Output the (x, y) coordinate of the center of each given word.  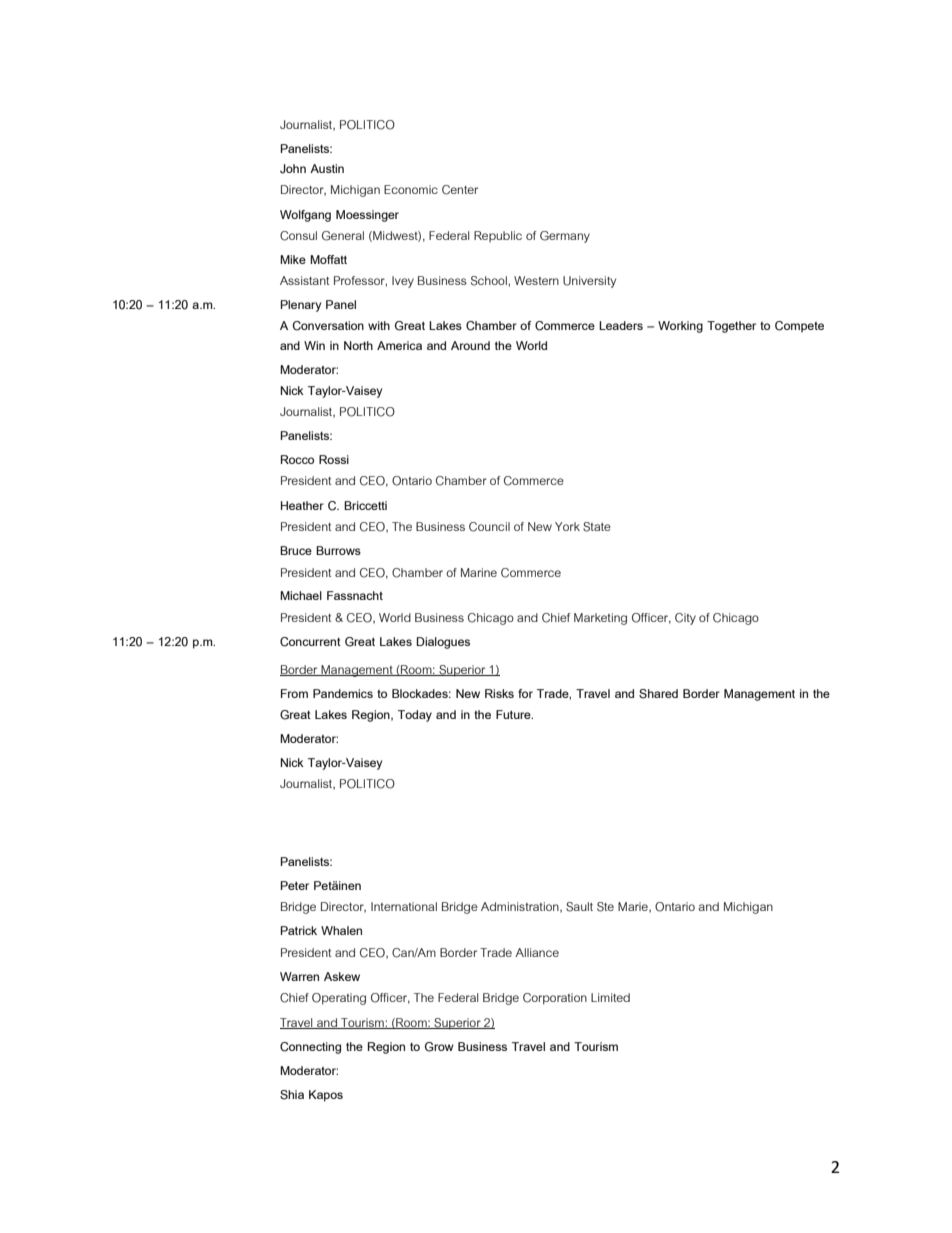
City (685, 619)
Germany (565, 237)
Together (731, 327)
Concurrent (310, 642)
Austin (327, 168)
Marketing (600, 619)
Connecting (310, 1048)
